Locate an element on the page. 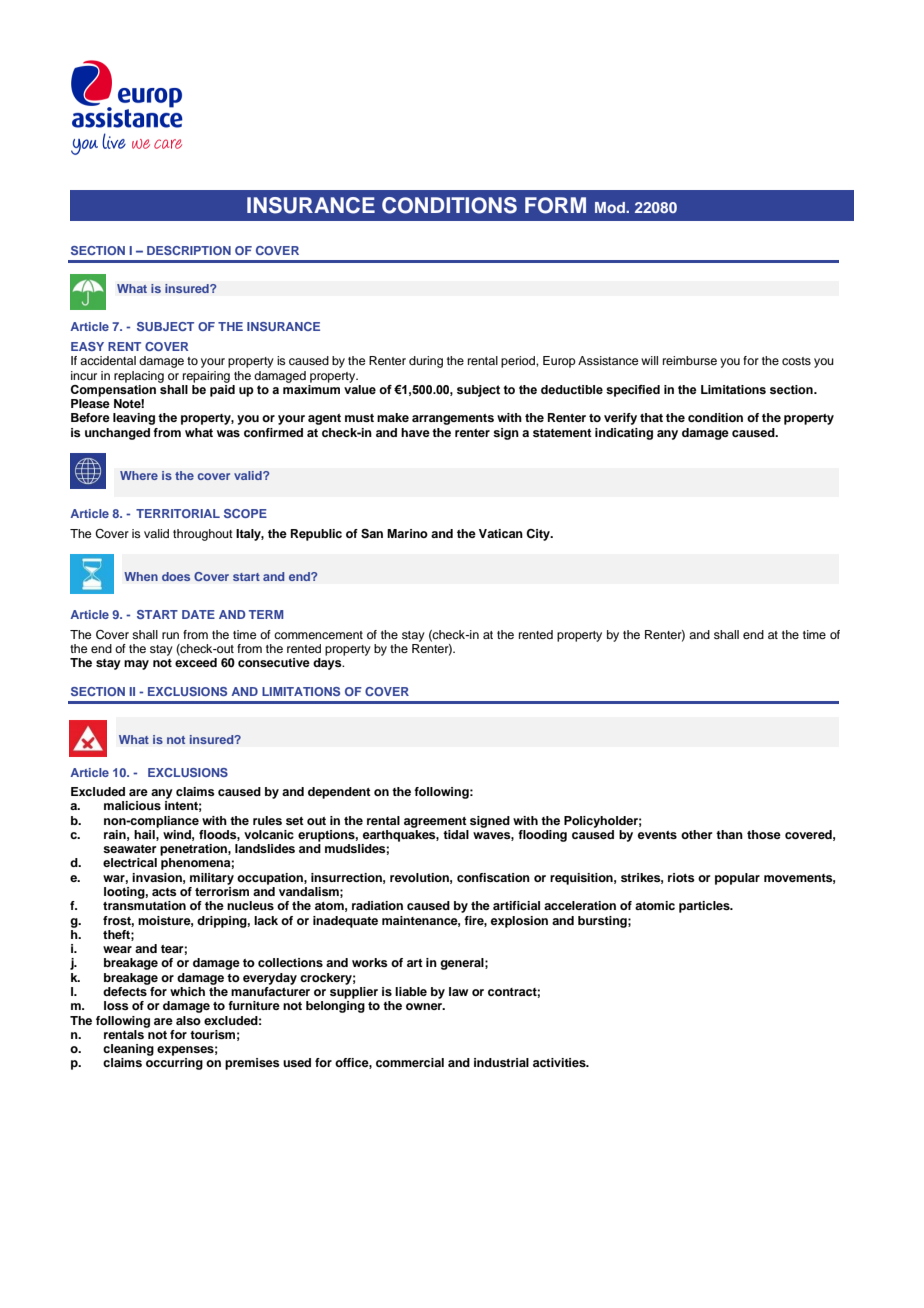 This page has width=924, height=1308. DESCRIPTION is located at coordinates (189, 250).
